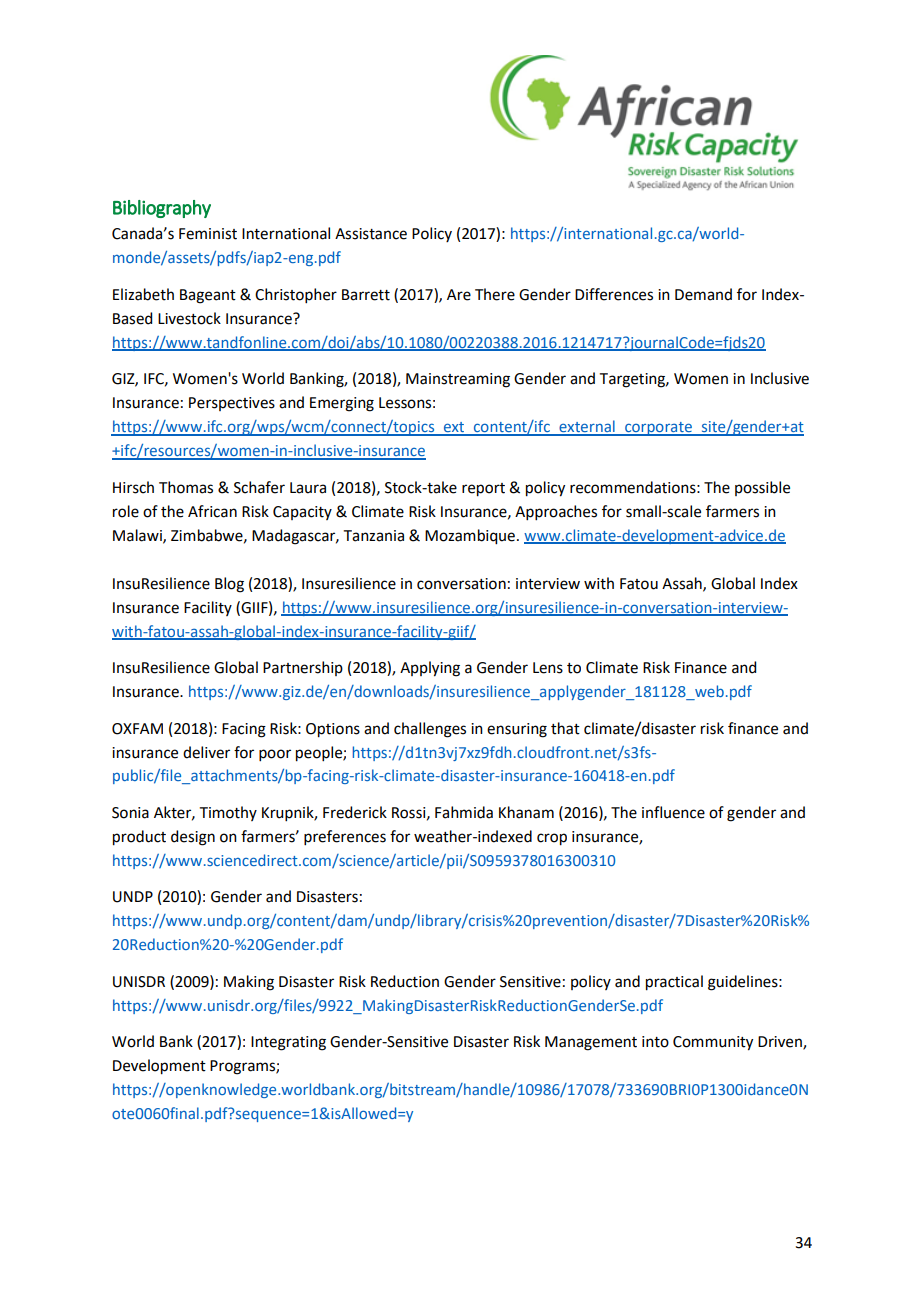 This page has width=924, height=1308. What do you see at coordinates (186, 487) in the page?
I see `Thomas` at bounding box center [186, 487].
